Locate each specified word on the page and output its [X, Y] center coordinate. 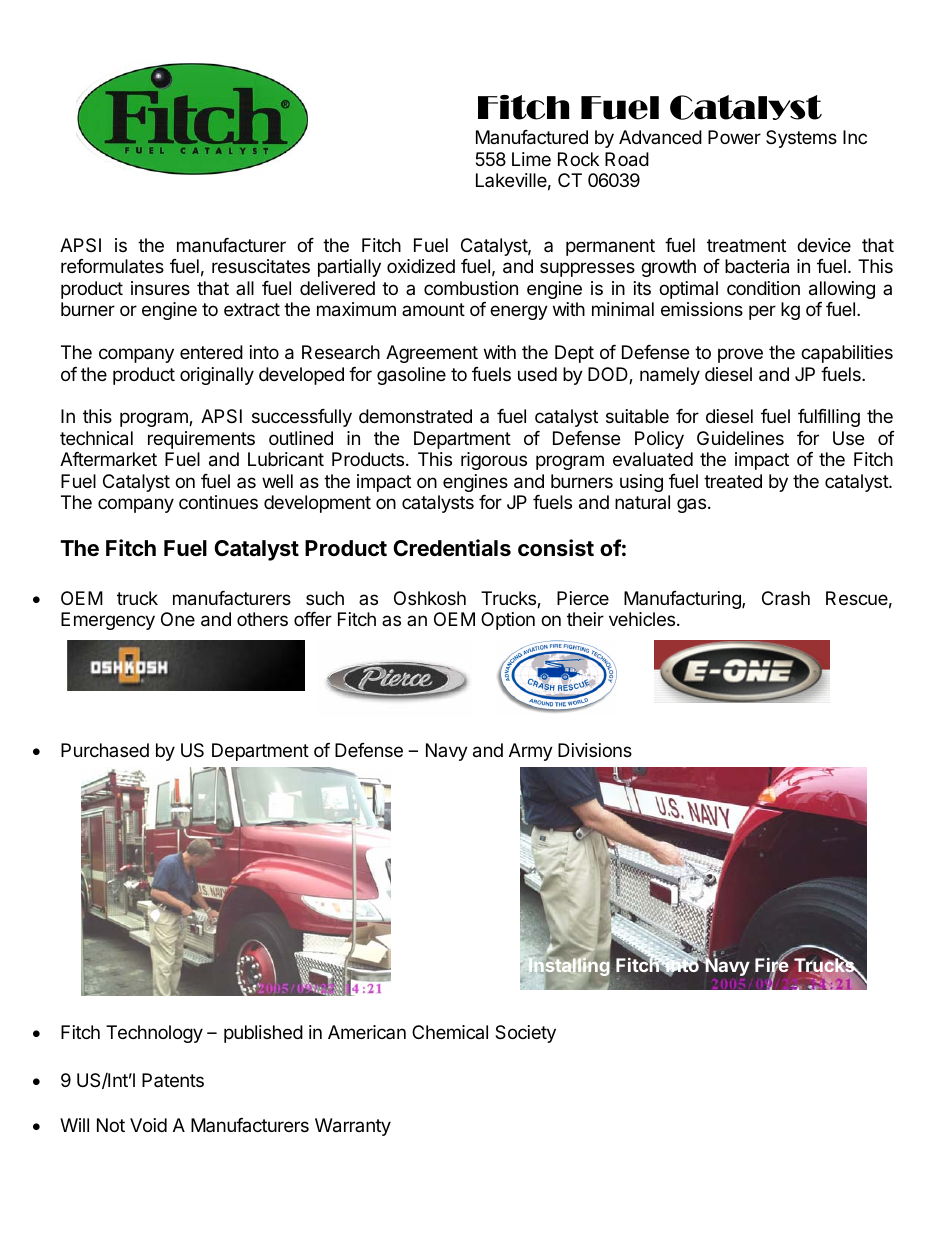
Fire [772, 966]
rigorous [494, 461]
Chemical [450, 1032]
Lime [531, 159]
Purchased [105, 750]
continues [218, 502]
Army [531, 752]
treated [733, 481]
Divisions [595, 750]
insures [160, 288]
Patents [173, 1080]
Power [734, 137]
